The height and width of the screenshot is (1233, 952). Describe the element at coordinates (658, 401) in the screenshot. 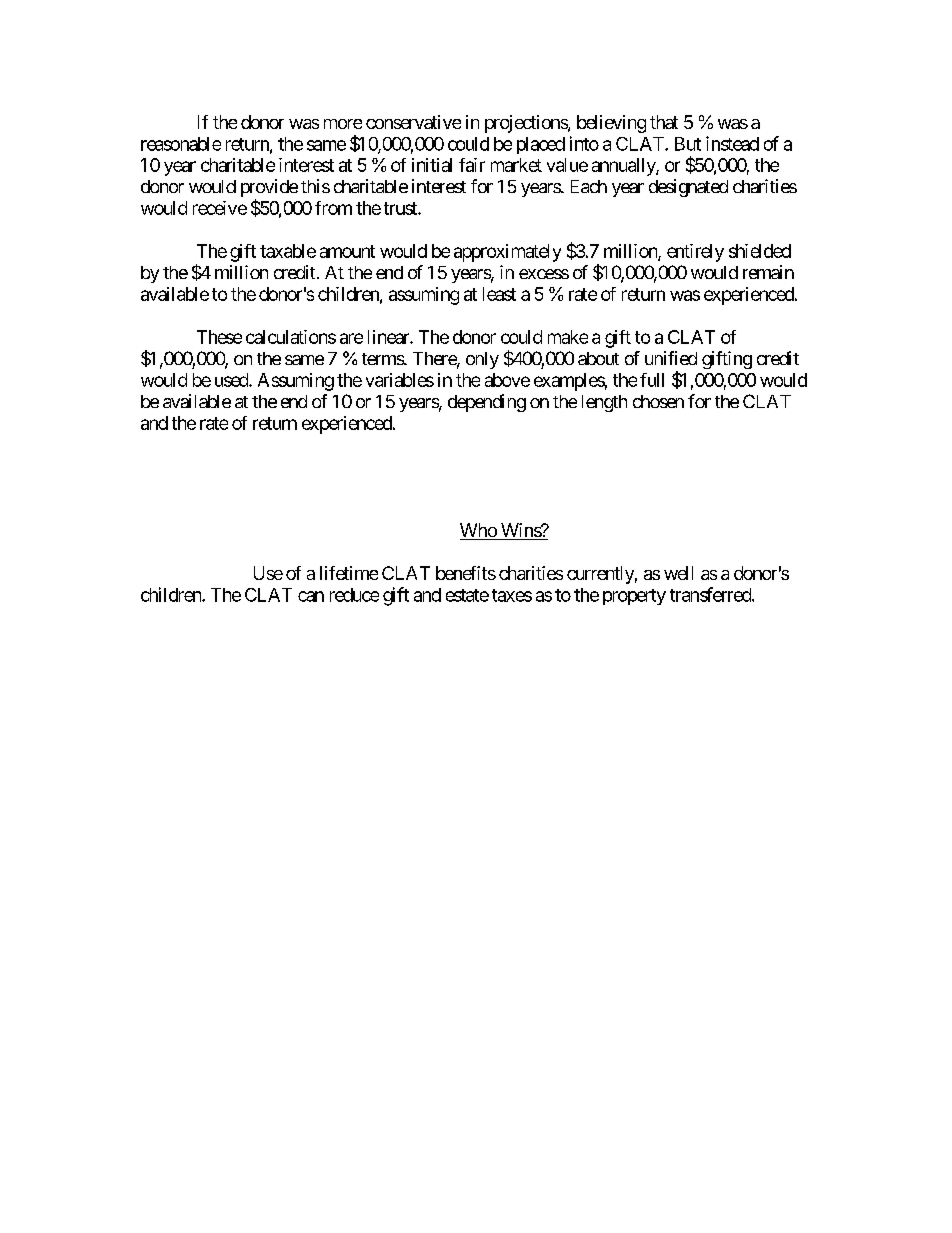

I see `chosen` at that location.
